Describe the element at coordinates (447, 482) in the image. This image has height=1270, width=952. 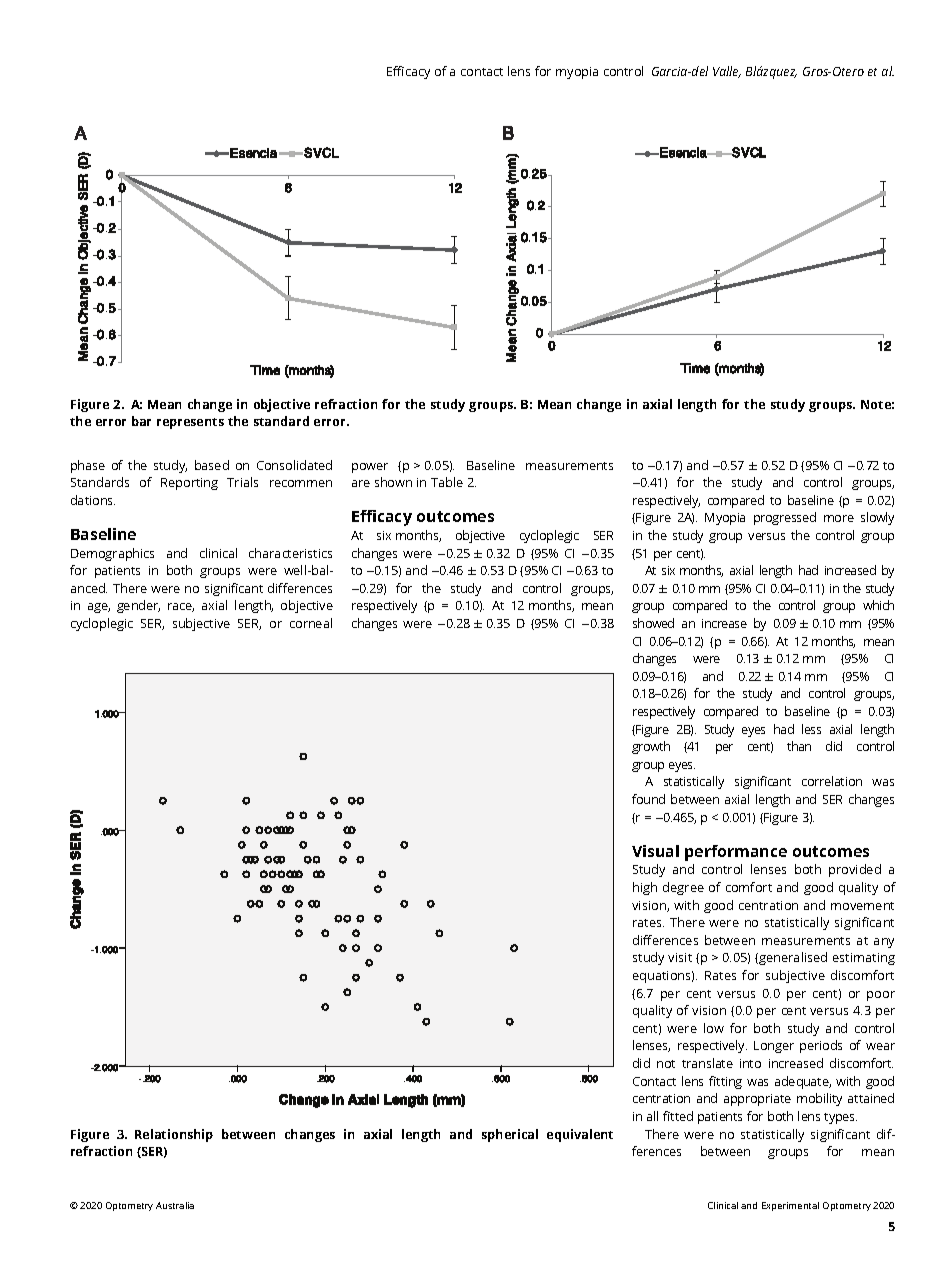
I see `Table` at that location.
